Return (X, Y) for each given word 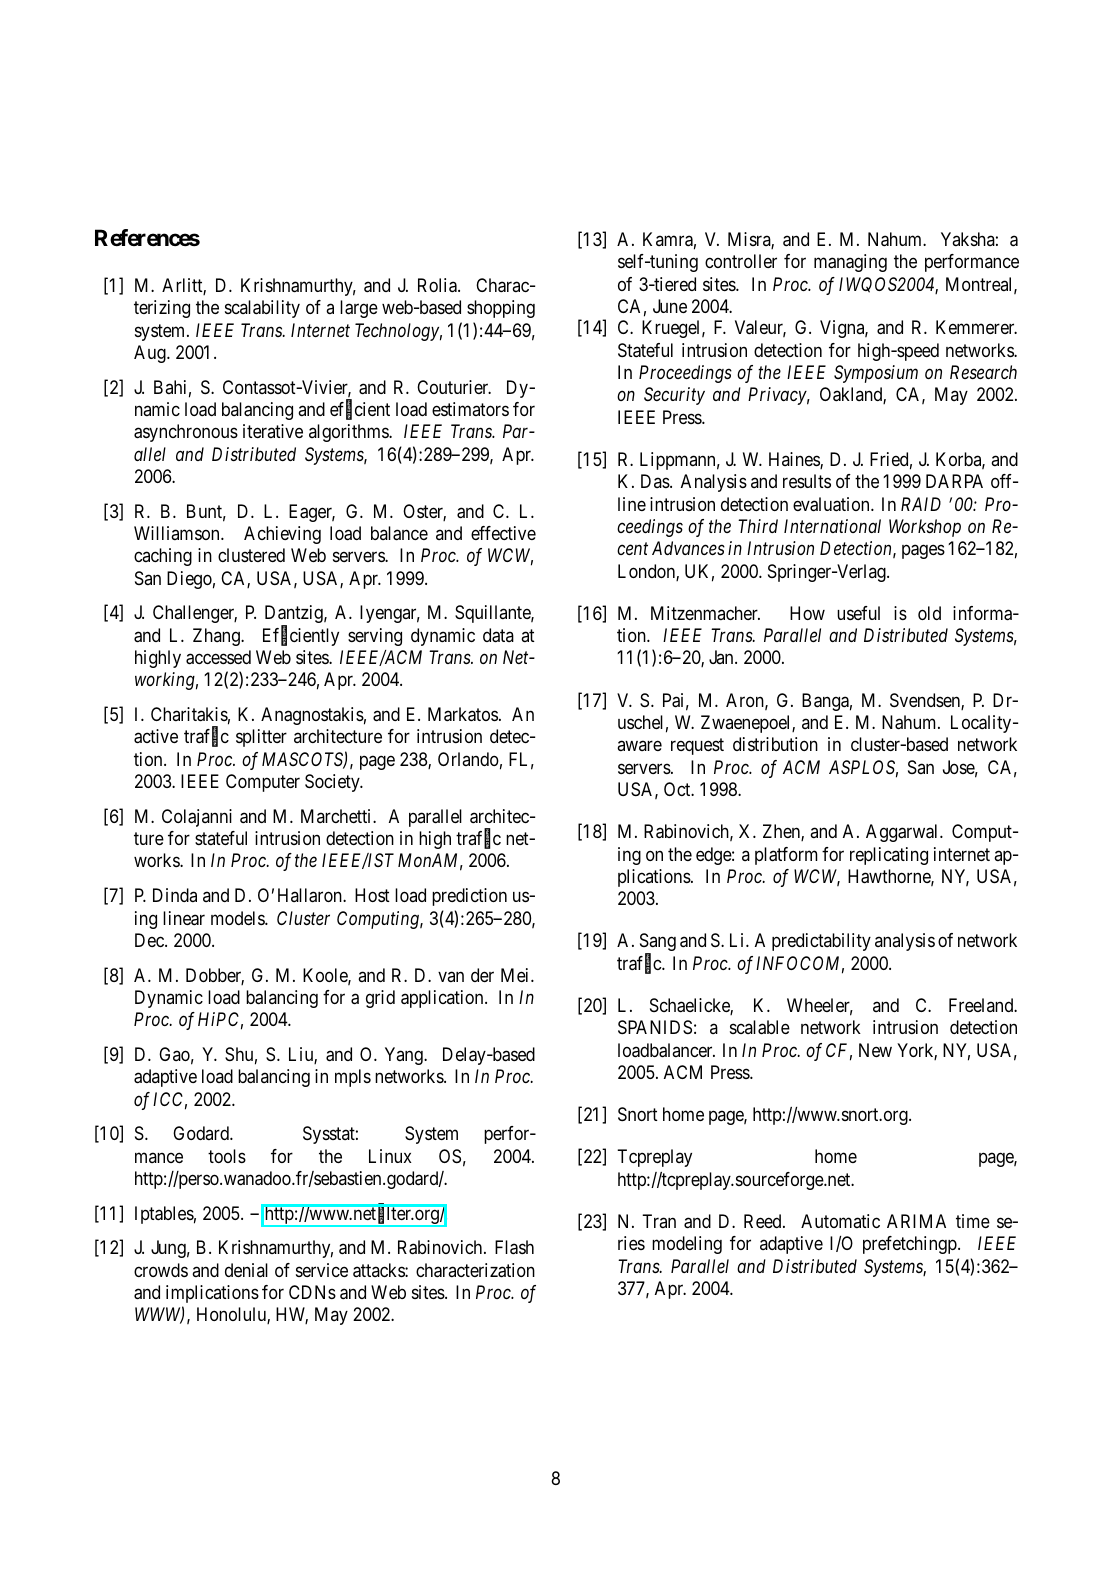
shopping (501, 309)
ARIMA (916, 1221)
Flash (514, 1247)
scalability (262, 309)
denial (246, 1270)
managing (850, 263)
